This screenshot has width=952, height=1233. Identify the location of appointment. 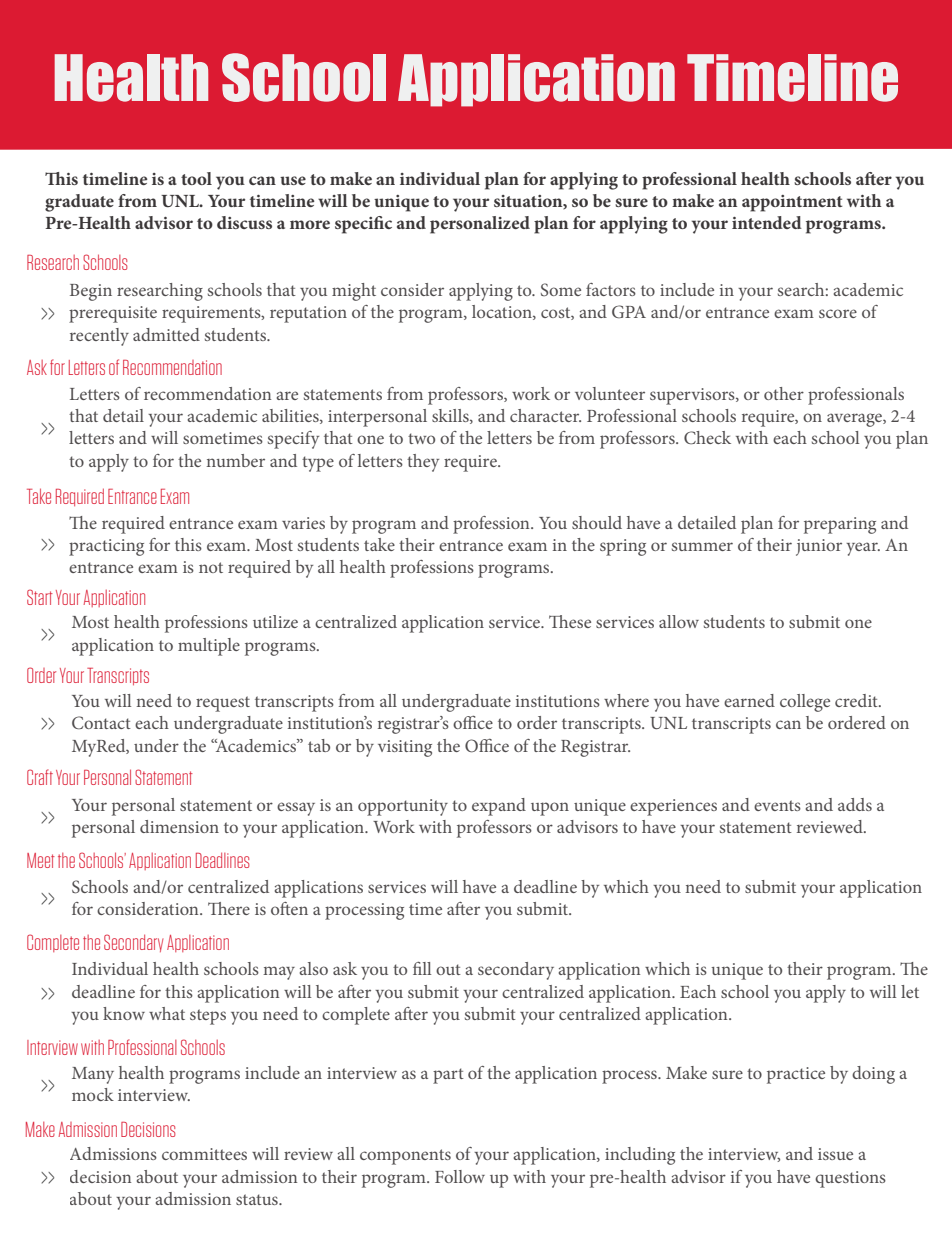
(792, 203).
